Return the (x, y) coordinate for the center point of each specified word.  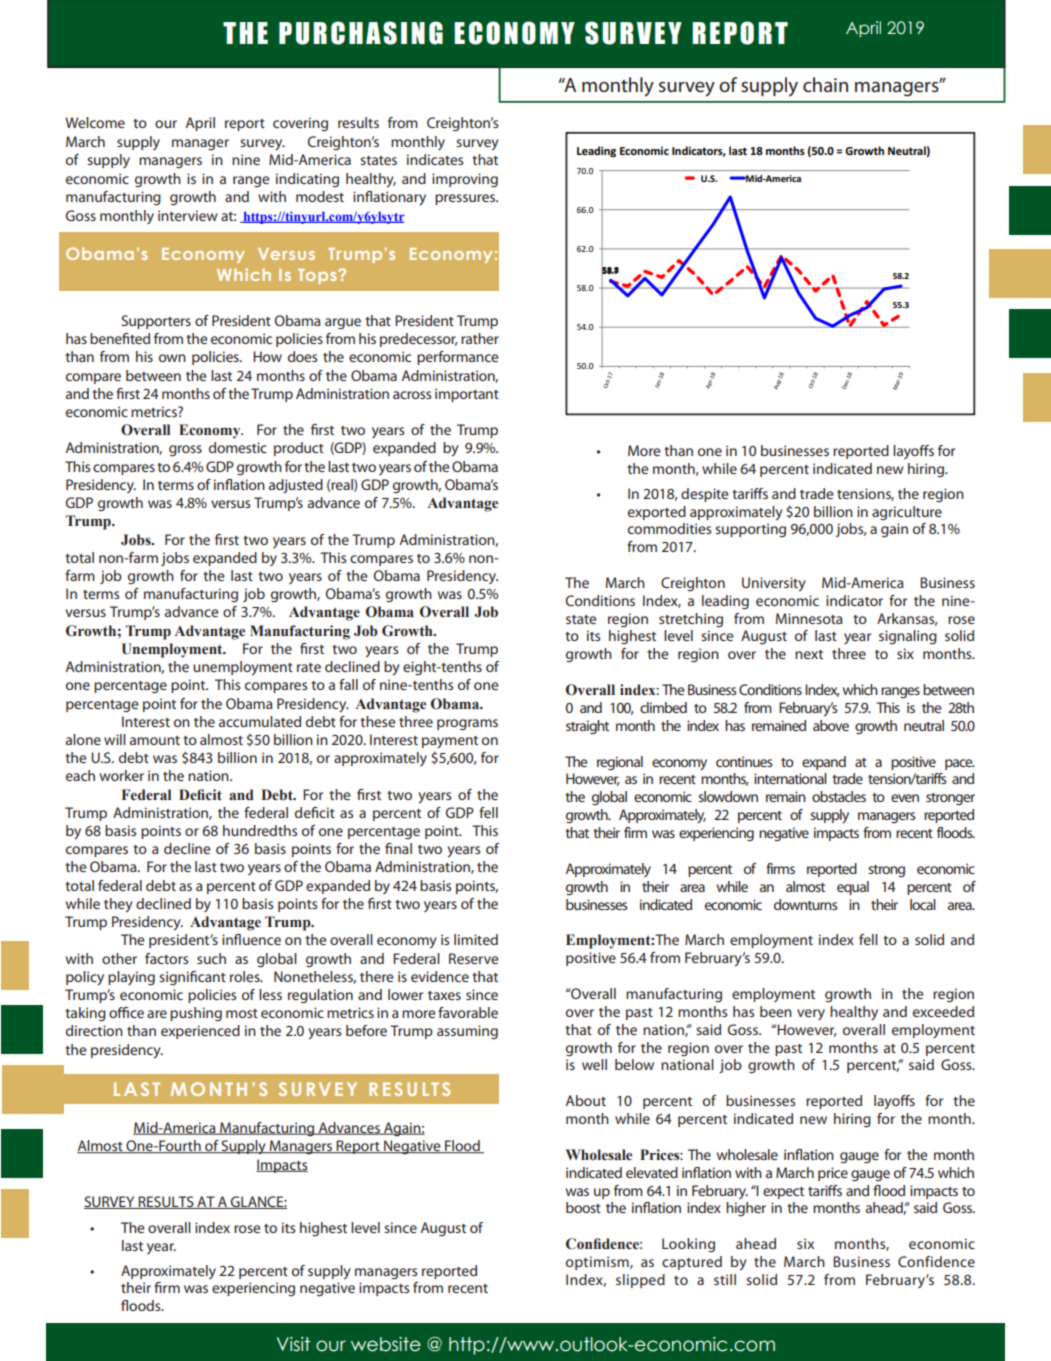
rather (480, 338)
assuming (467, 1032)
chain (825, 85)
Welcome (95, 122)
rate (309, 667)
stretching (691, 620)
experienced (200, 1032)
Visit (293, 1344)
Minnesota (809, 618)
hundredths (260, 830)
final (398, 848)
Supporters (156, 322)
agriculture (907, 513)
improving (465, 180)
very (811, 1014)
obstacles (839, 796)
